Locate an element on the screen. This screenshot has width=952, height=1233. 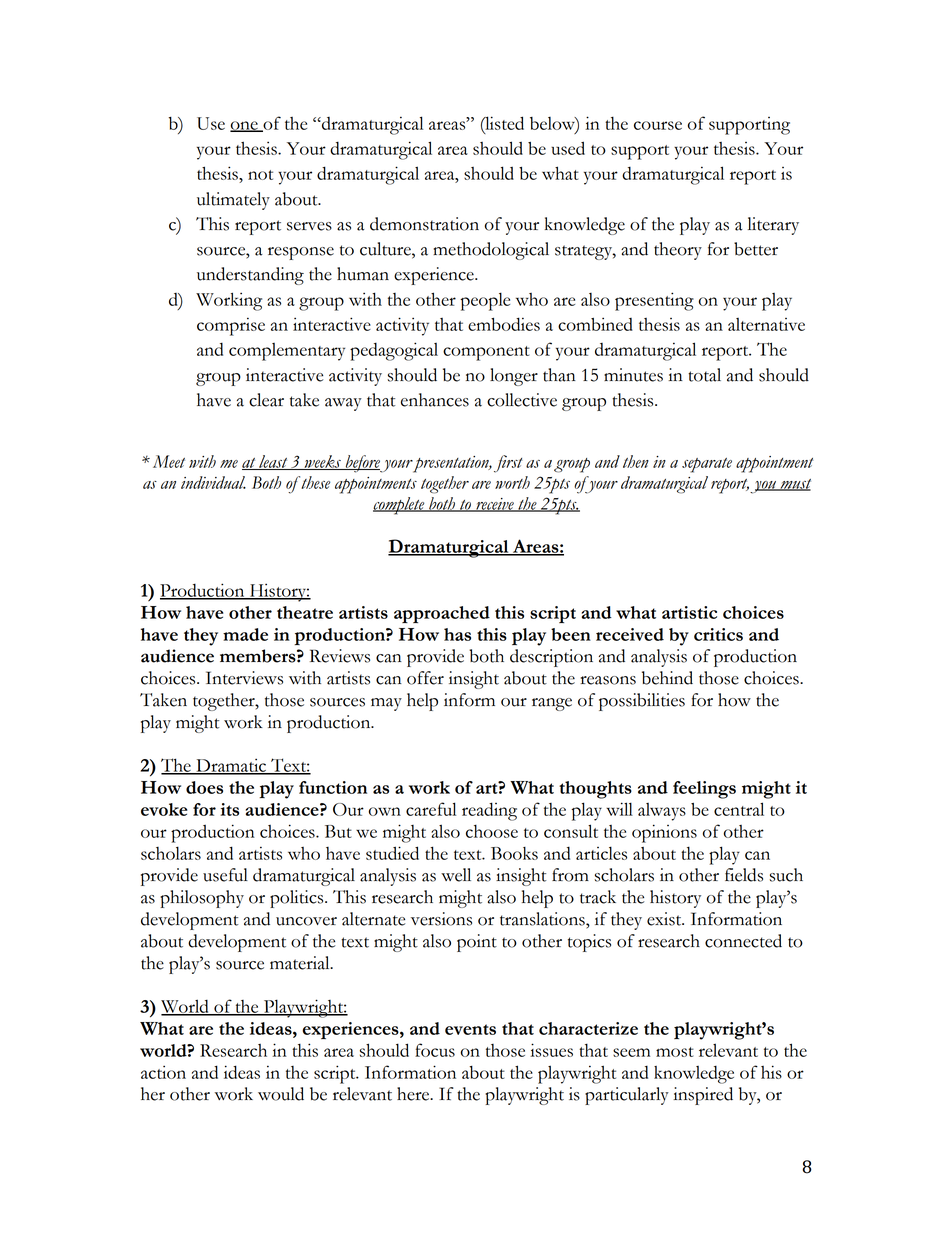
central is located at coordinates (739, 809).
